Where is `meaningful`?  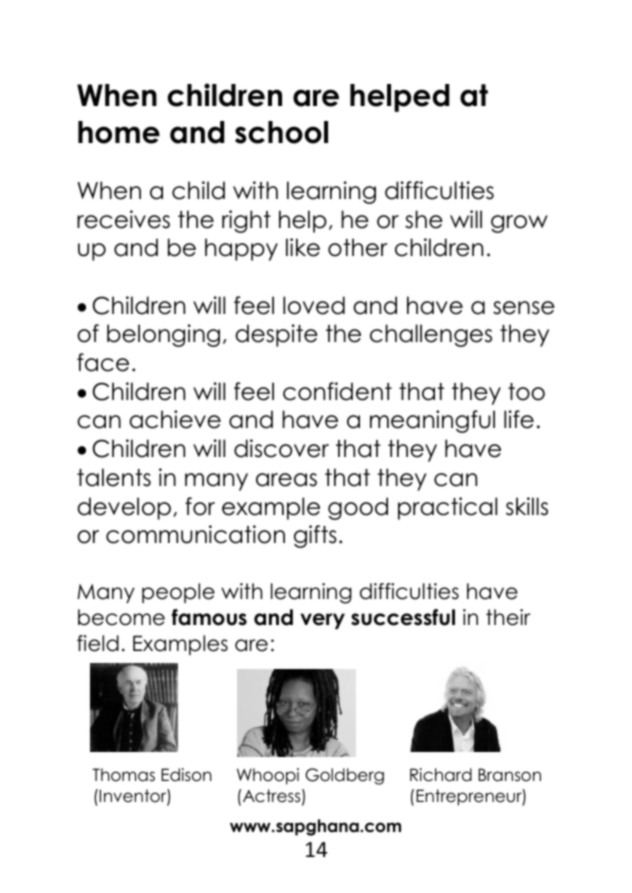
meaningful is located at coordinates (432, 421).
